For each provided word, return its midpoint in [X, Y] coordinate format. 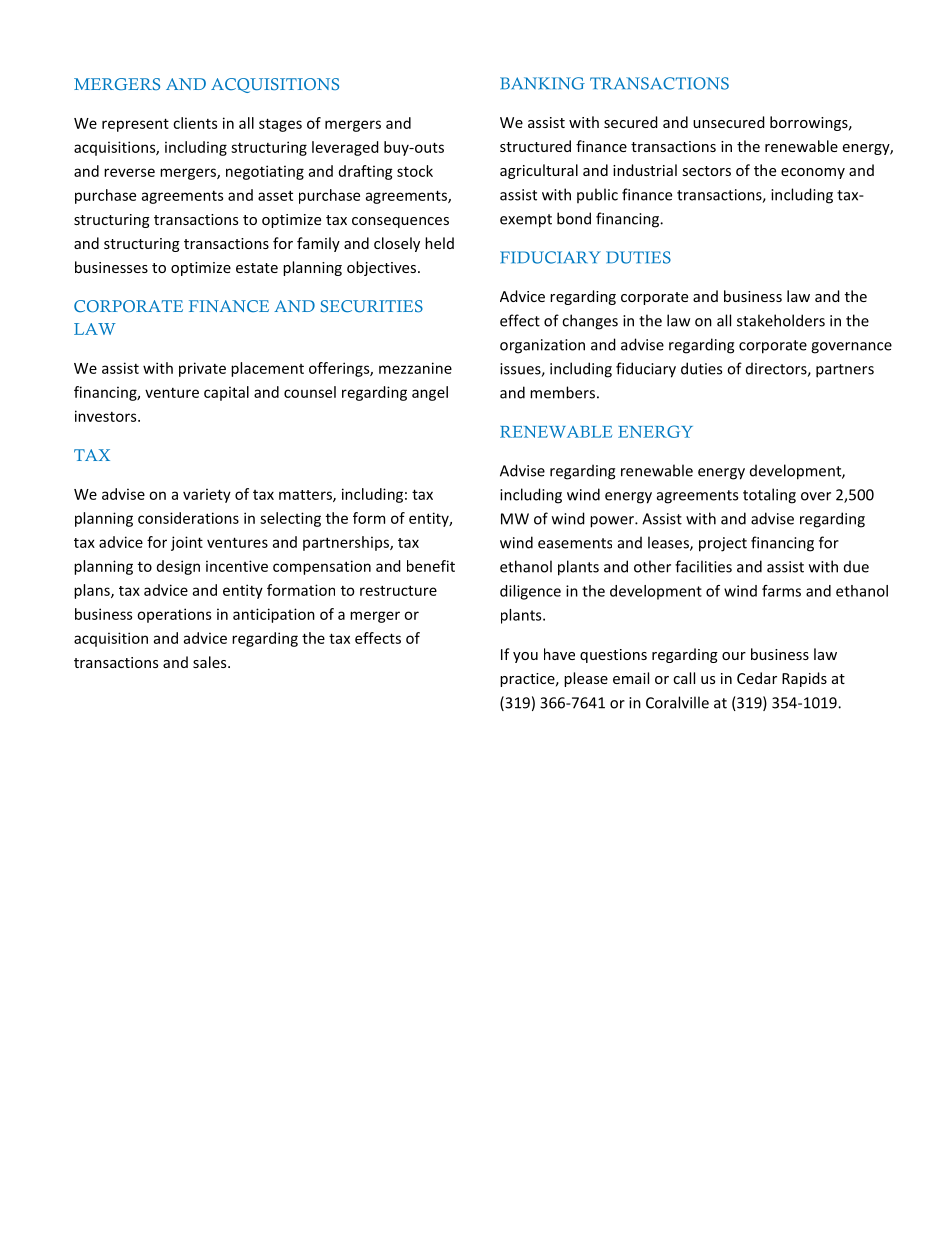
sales [211, 662]
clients [195, 123]
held [439, 243]
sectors [707, 171]
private [202, 369]
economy [813, 173]
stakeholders [781, 320]
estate [257, 268]
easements [575, 543]
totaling [769, 496]
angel [430, 393]
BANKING [542, 83]
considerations [188, 518]
